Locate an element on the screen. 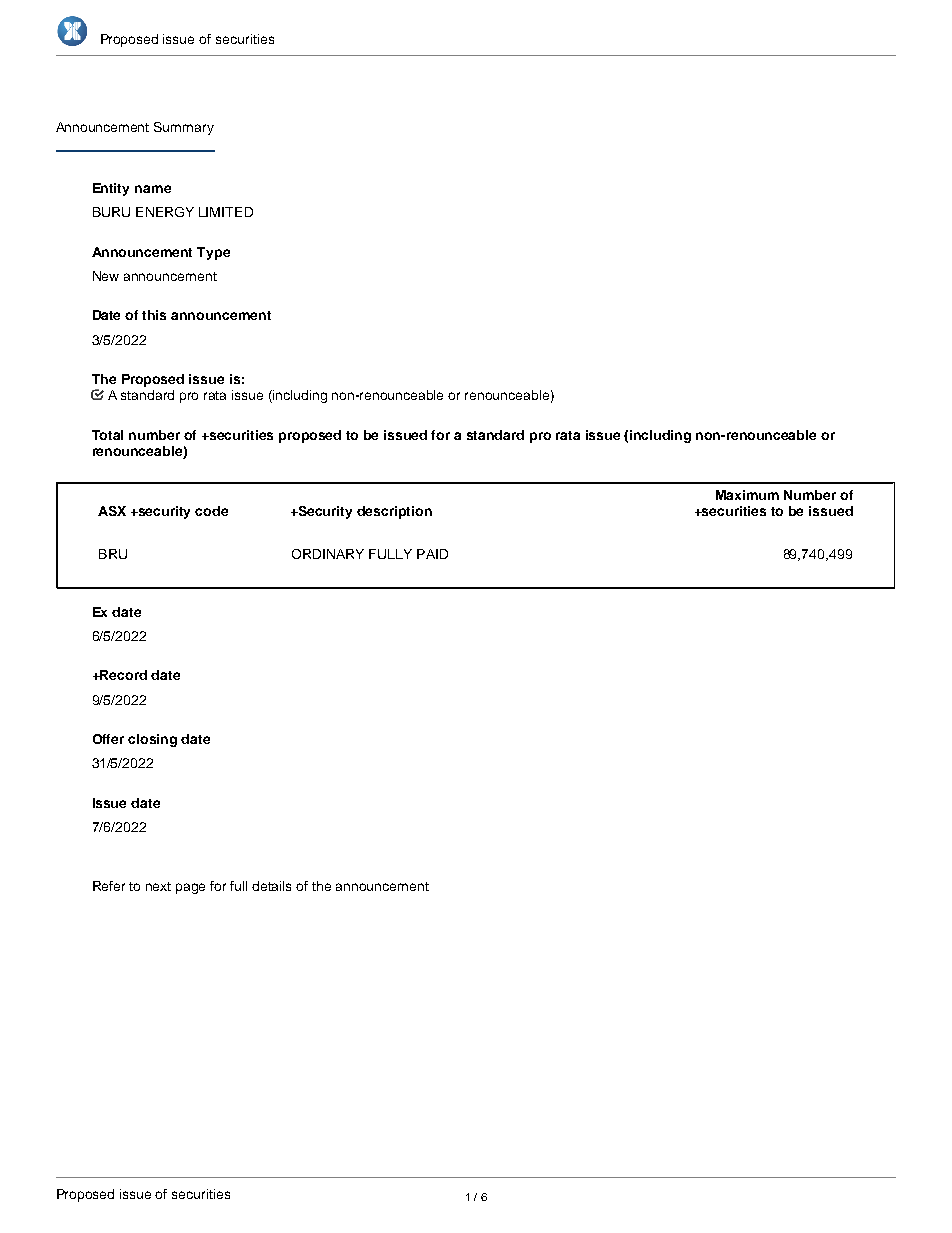  this is located at coordinates (154, 315).
